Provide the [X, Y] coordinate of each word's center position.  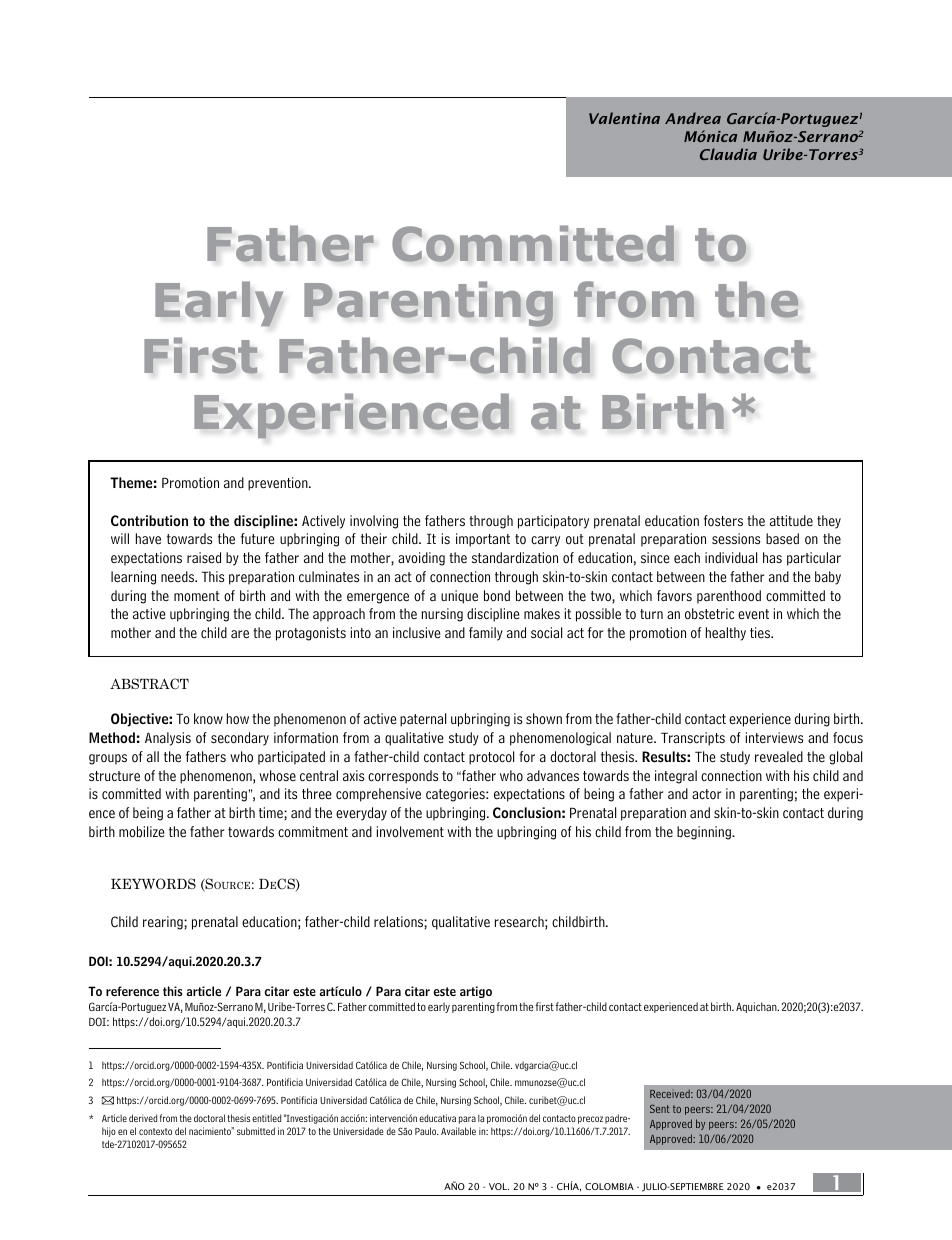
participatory [553, 522]
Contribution [149, 520]
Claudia [728, 154]
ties [761, 632]
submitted [256, 1131]
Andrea [693, 118]
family [486, 634]
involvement [410, 832]
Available [458, 1131]
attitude [791, 520]
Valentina [624, 118]
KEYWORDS [153, 884]
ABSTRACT [149, 683]
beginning [705, 833]
